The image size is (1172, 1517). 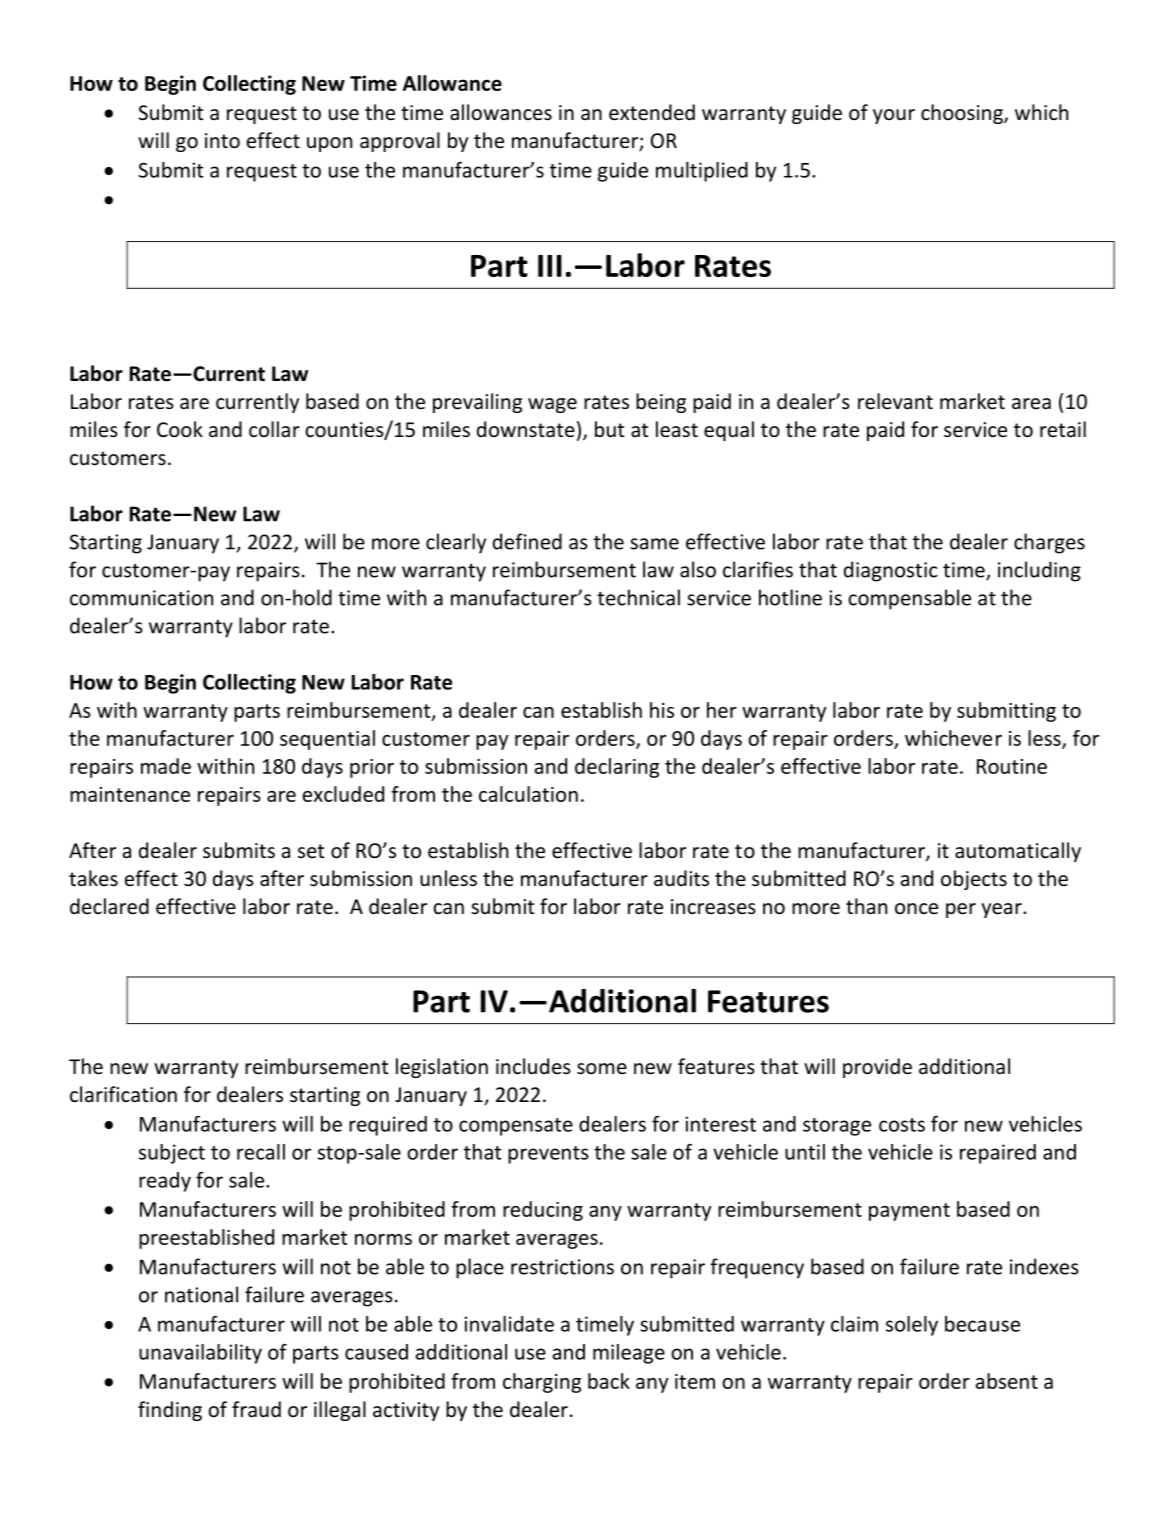 I want to click on declaring, so click(x=617, y=768).
